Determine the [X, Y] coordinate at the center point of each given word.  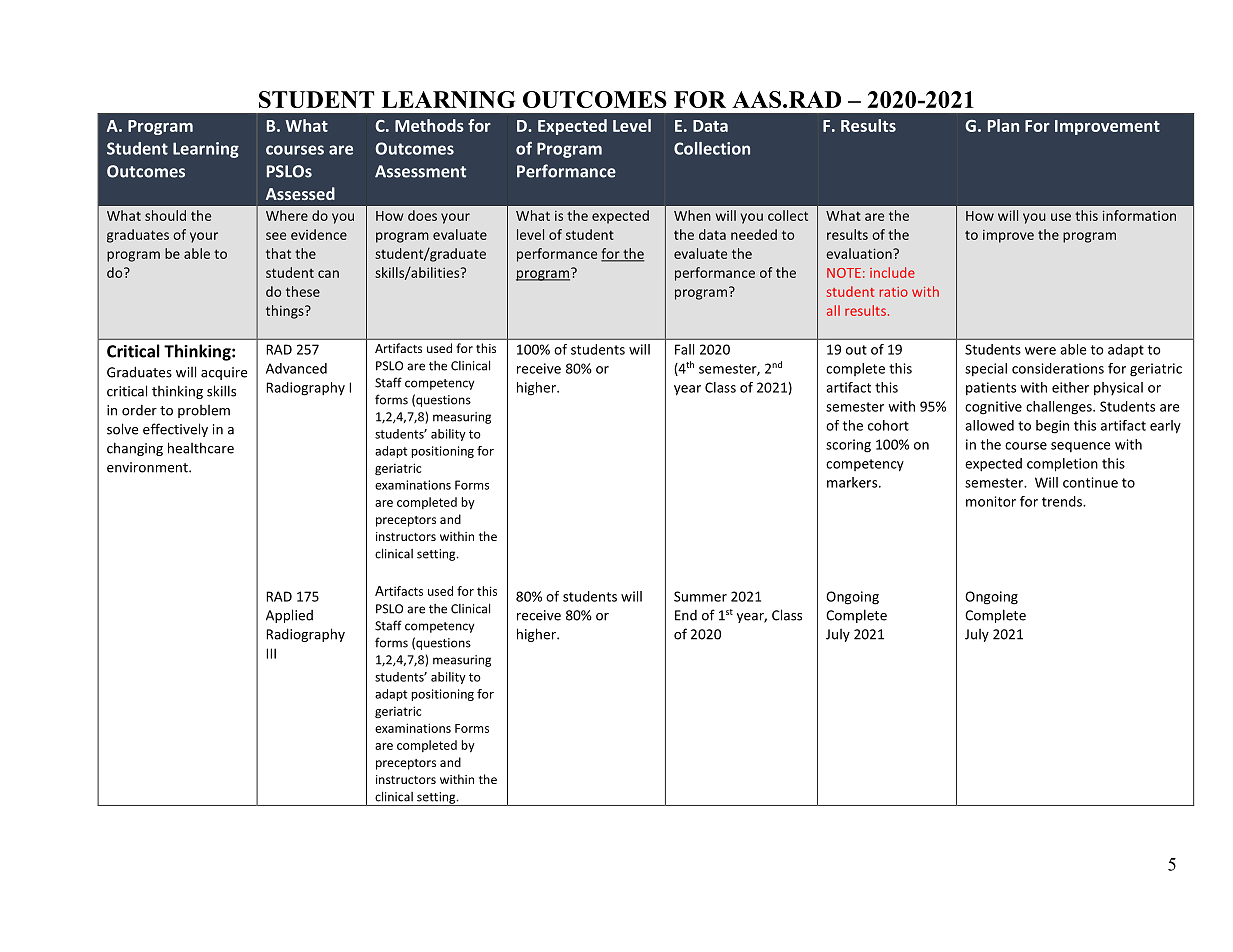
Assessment [420, 171]
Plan [1003, 125]
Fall [684, 349]
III [271, 653]
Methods [429, 125]
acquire [224, 373]
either [1070, 387]
